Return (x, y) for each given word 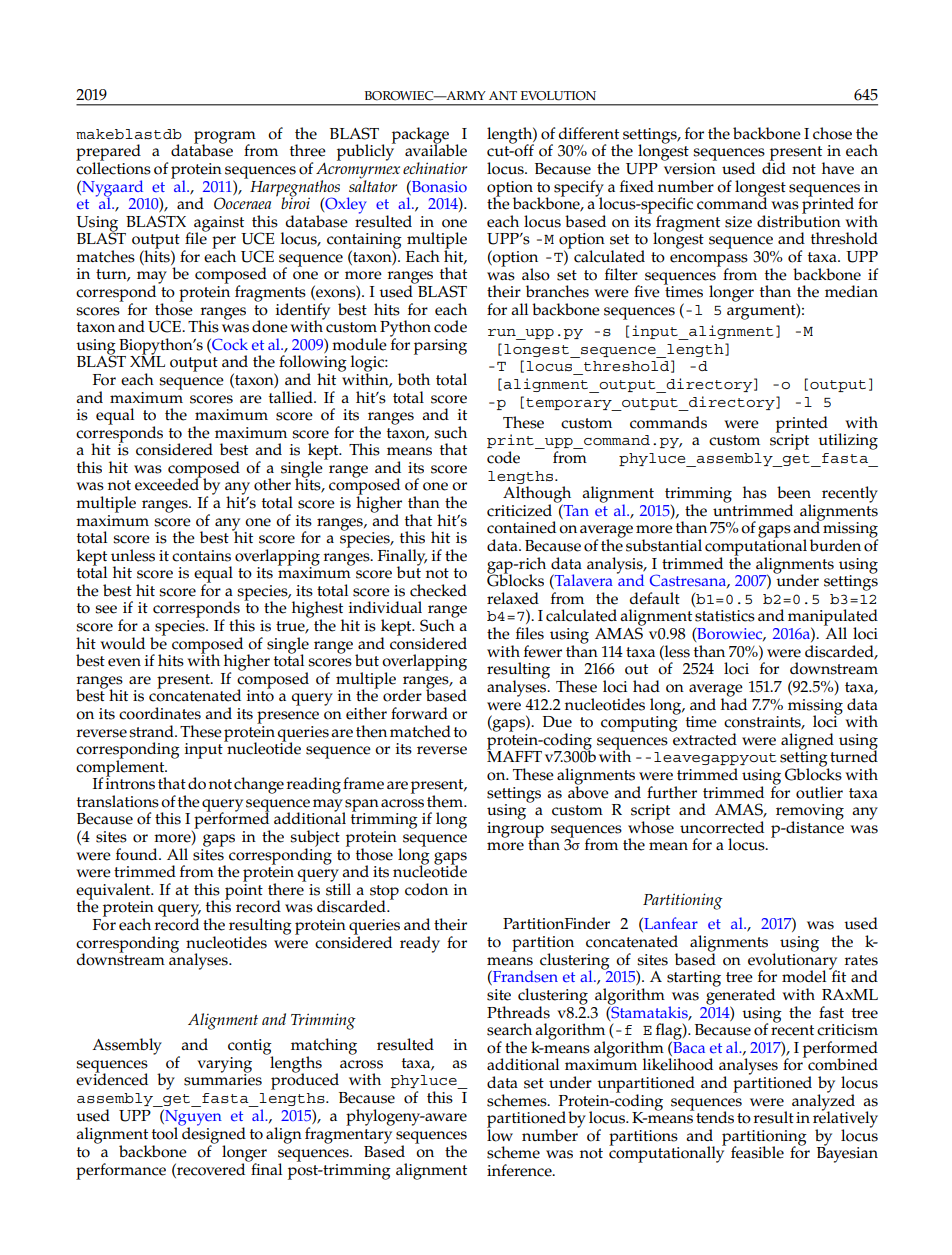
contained (521, 527)
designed (213, 1135)
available (436, 149)
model (804, 976)
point (244, 890)
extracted (704, 738)
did (774, 167)
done (270, 326)
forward (419, 713)
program (225, 138)
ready (420, 944)
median (851, 291)
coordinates (160, 713)
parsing (440, 347)
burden (835, 545)
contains (201, 556)
